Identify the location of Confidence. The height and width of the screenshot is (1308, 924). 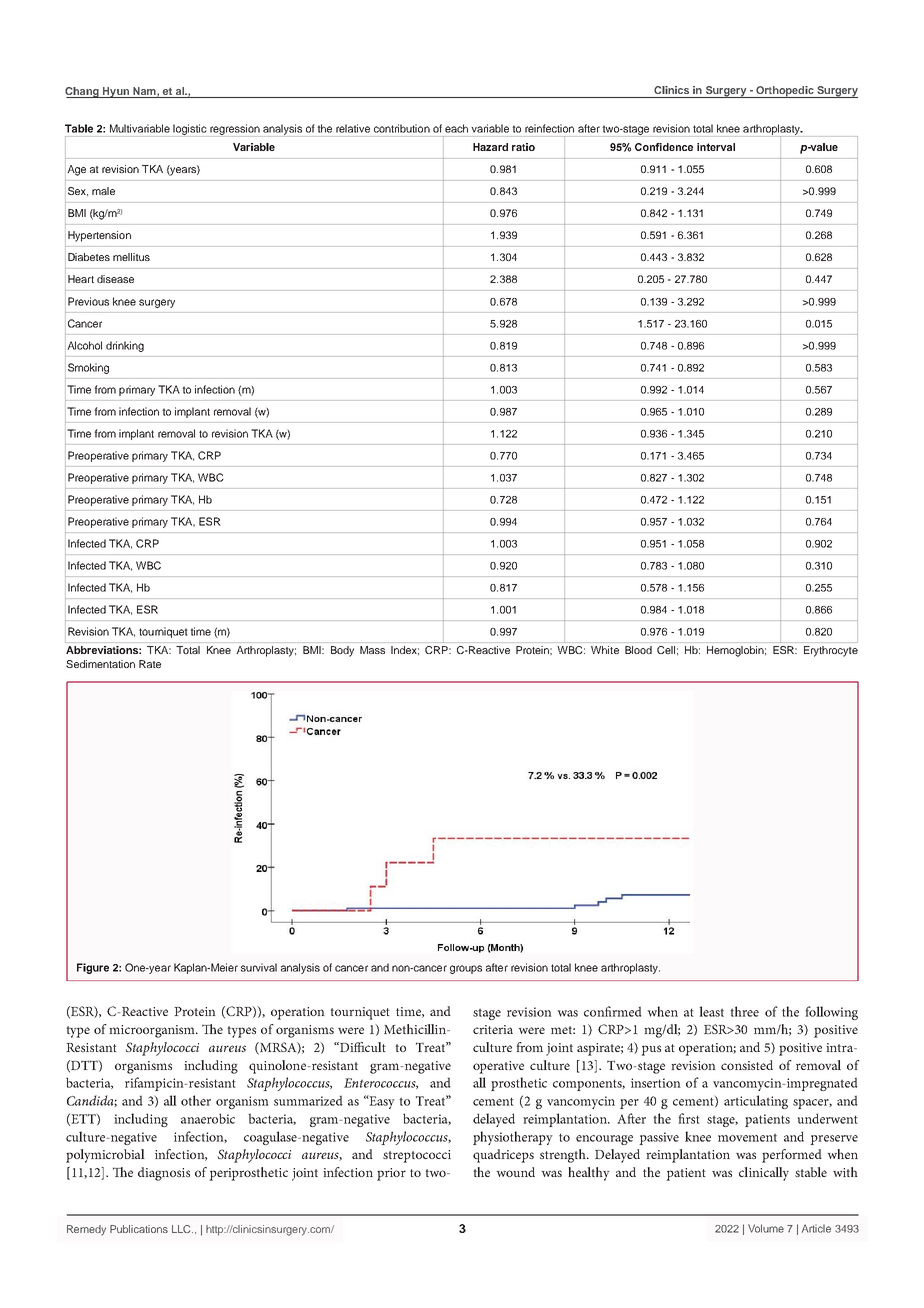
(664, 147).
